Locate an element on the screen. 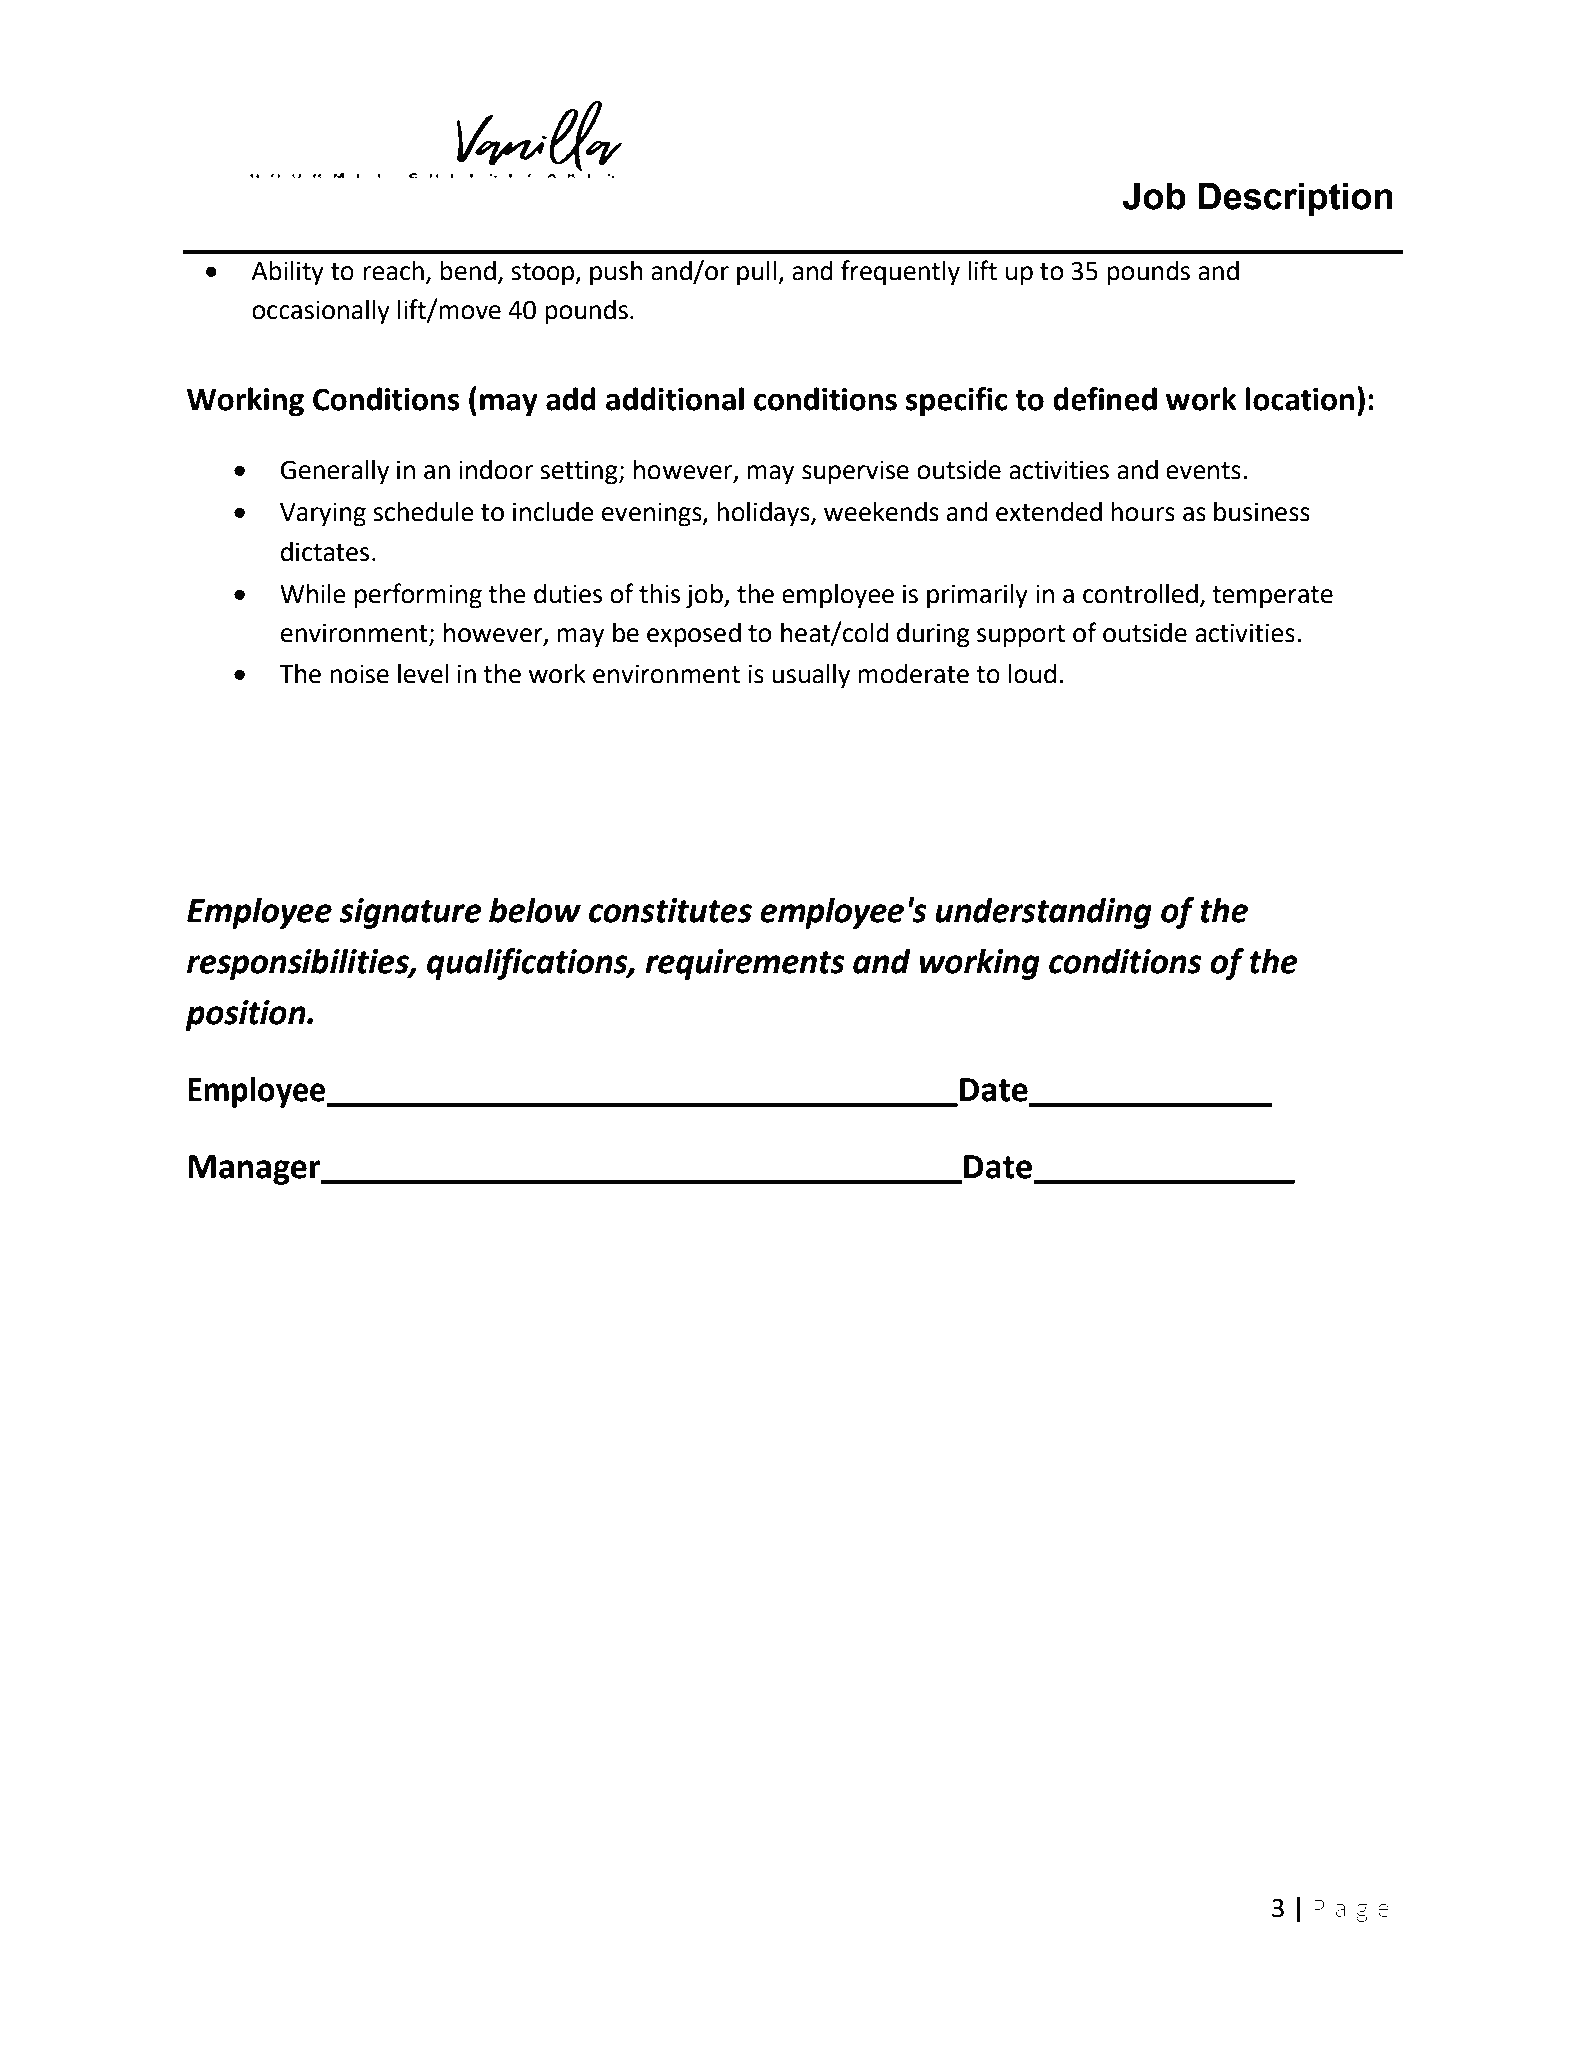 This screenshot has width=1585, height=2051. reach is located at coordinates (393, 271).
